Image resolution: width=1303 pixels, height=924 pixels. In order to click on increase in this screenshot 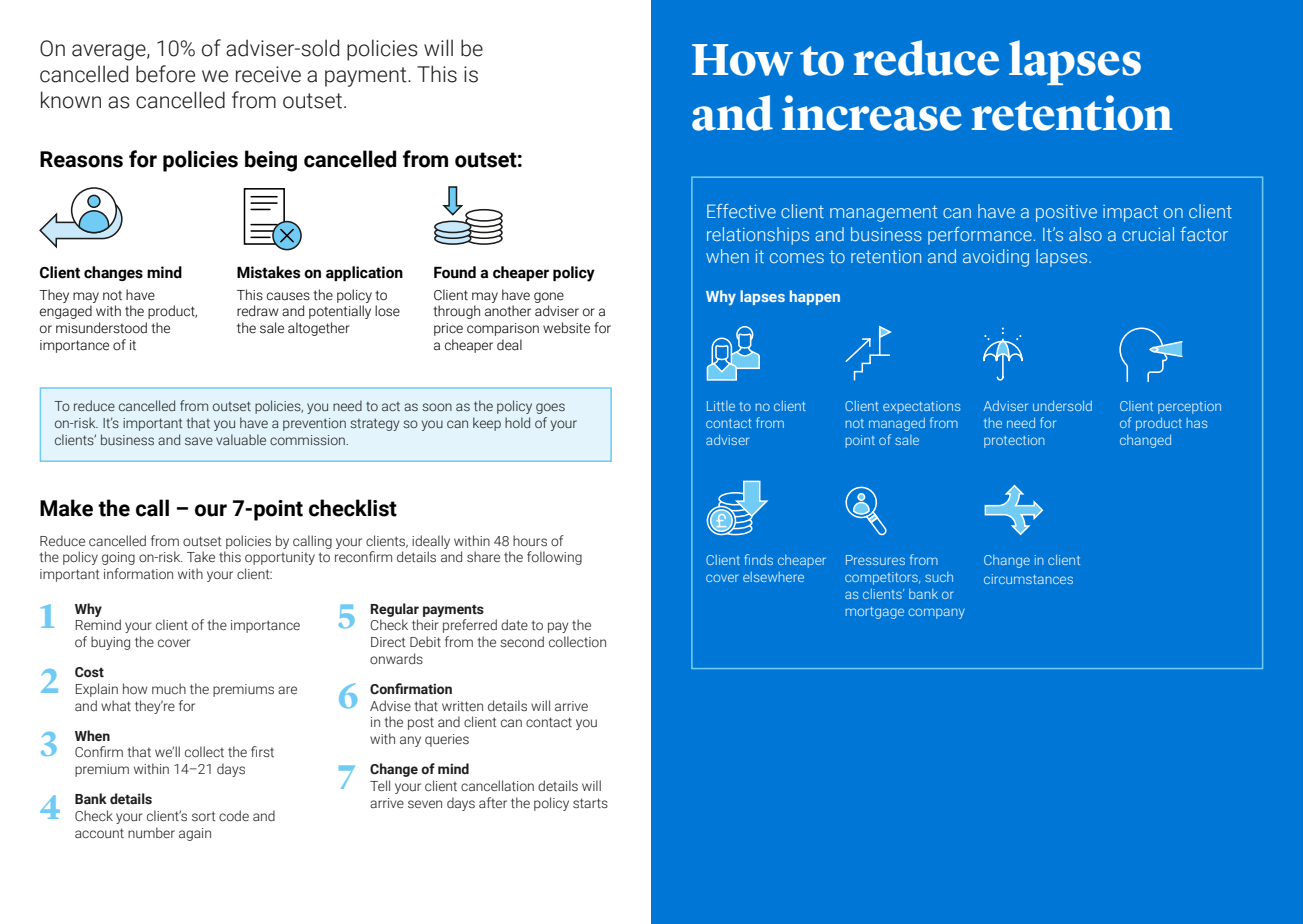, I will do `click(872, 113)`.
